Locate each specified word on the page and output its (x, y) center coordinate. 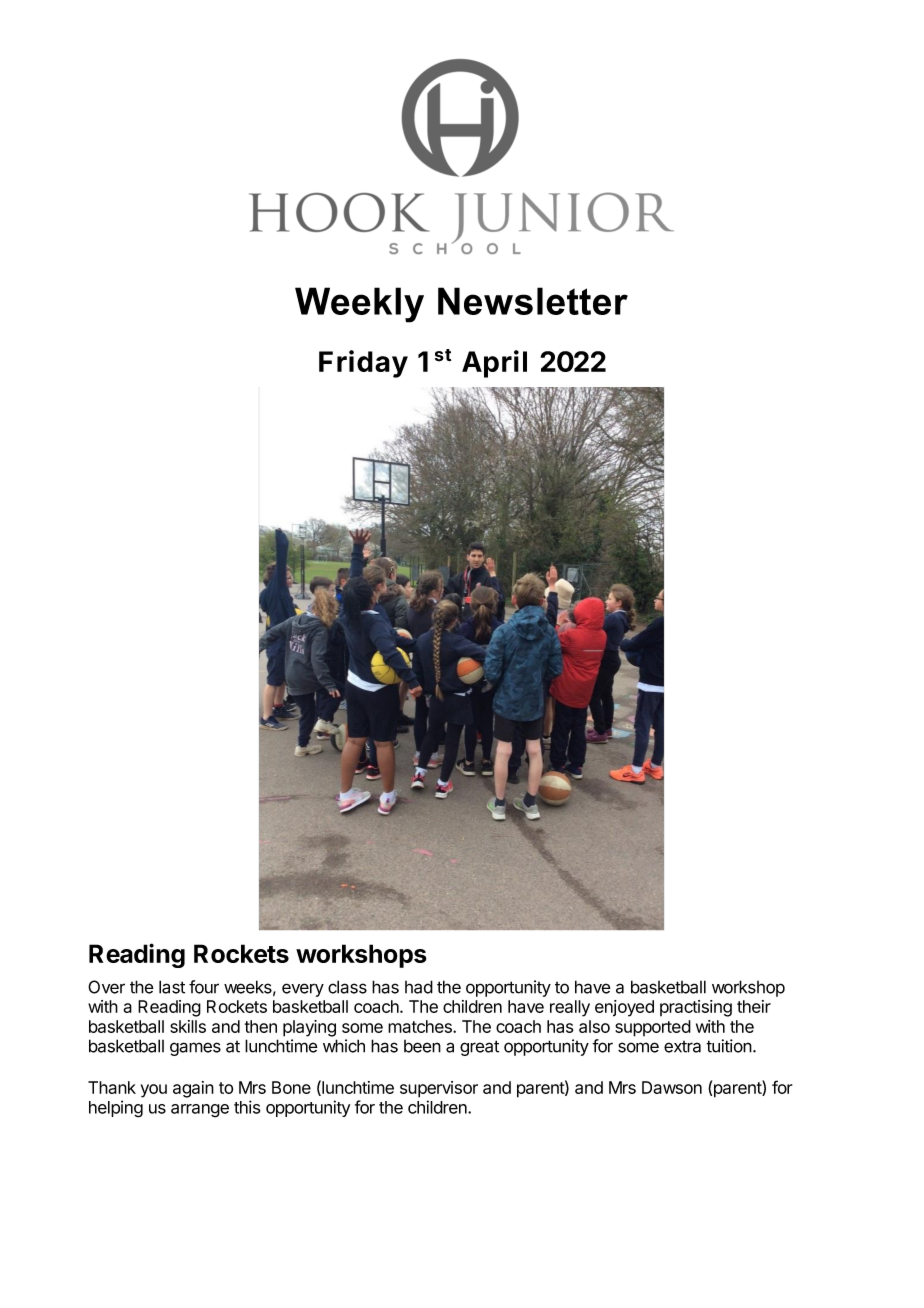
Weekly (359, 305)
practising (696, 1008)
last (172, 987)
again (193, 1089)
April (494, 364)
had (419, 987)
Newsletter (533, 301)
